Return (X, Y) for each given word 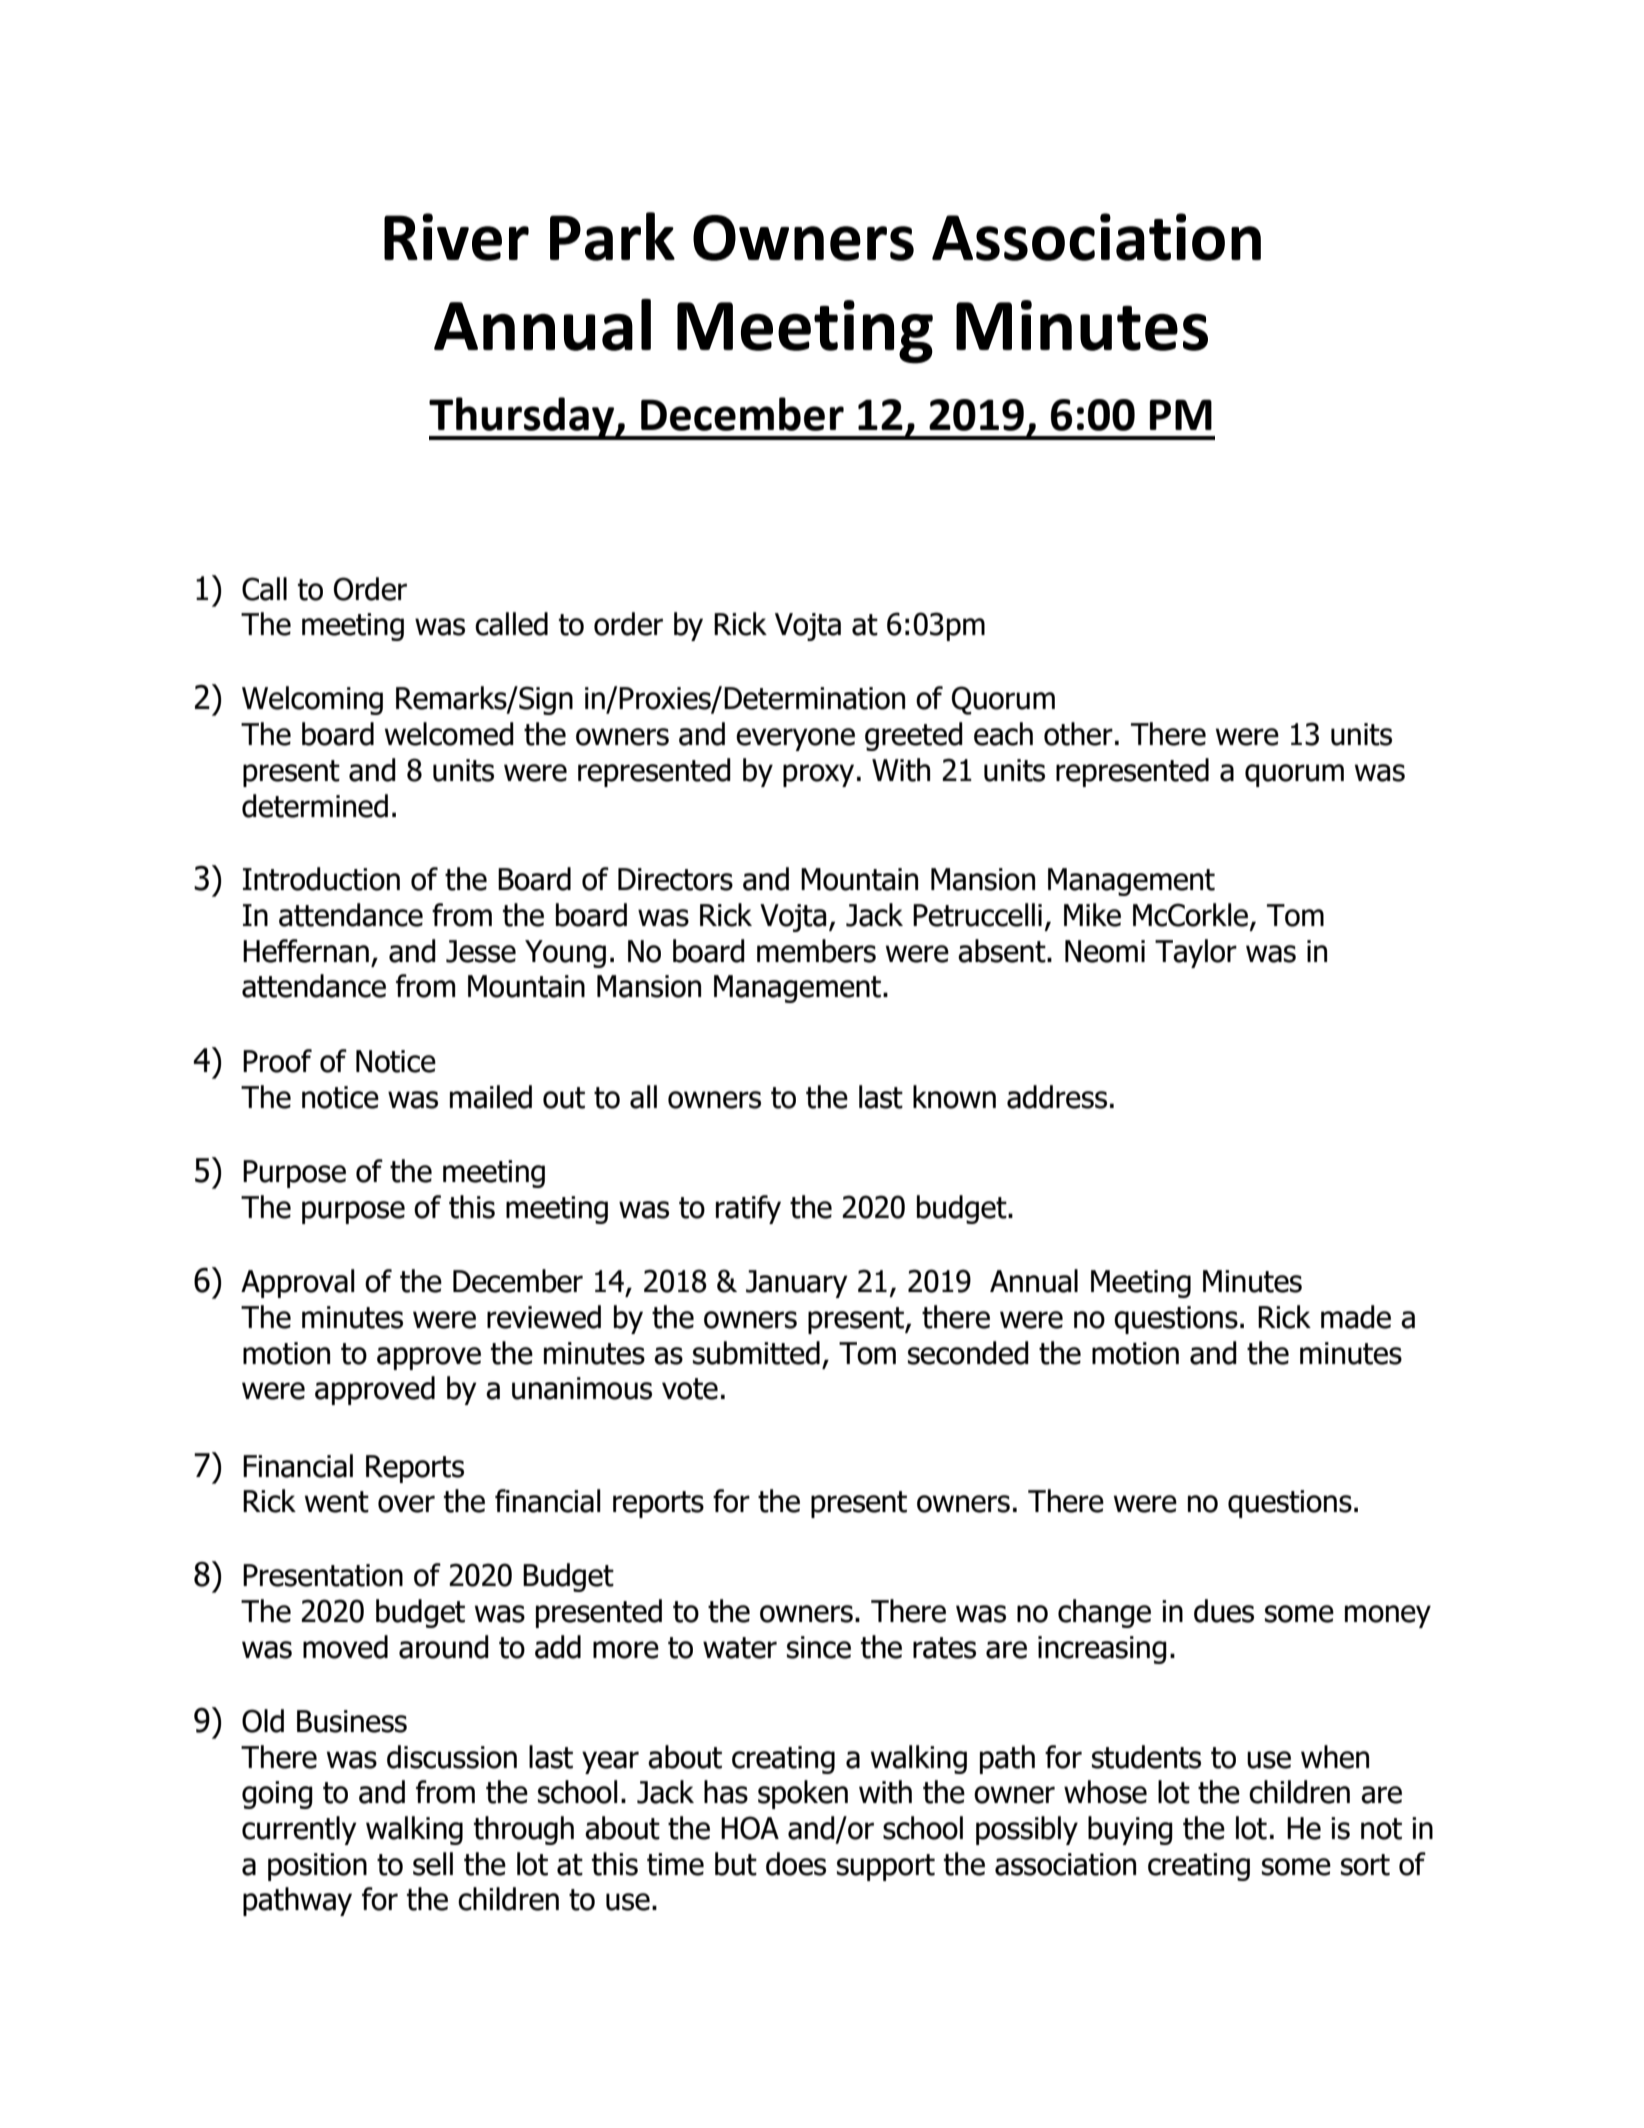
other (1078, 734)
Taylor (1196, 953)
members (816, 951)
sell (433, 1864)
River (456, 237)
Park (612, 236)
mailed (491, 1097)
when (1335, 1757)
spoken (803, 1794)
